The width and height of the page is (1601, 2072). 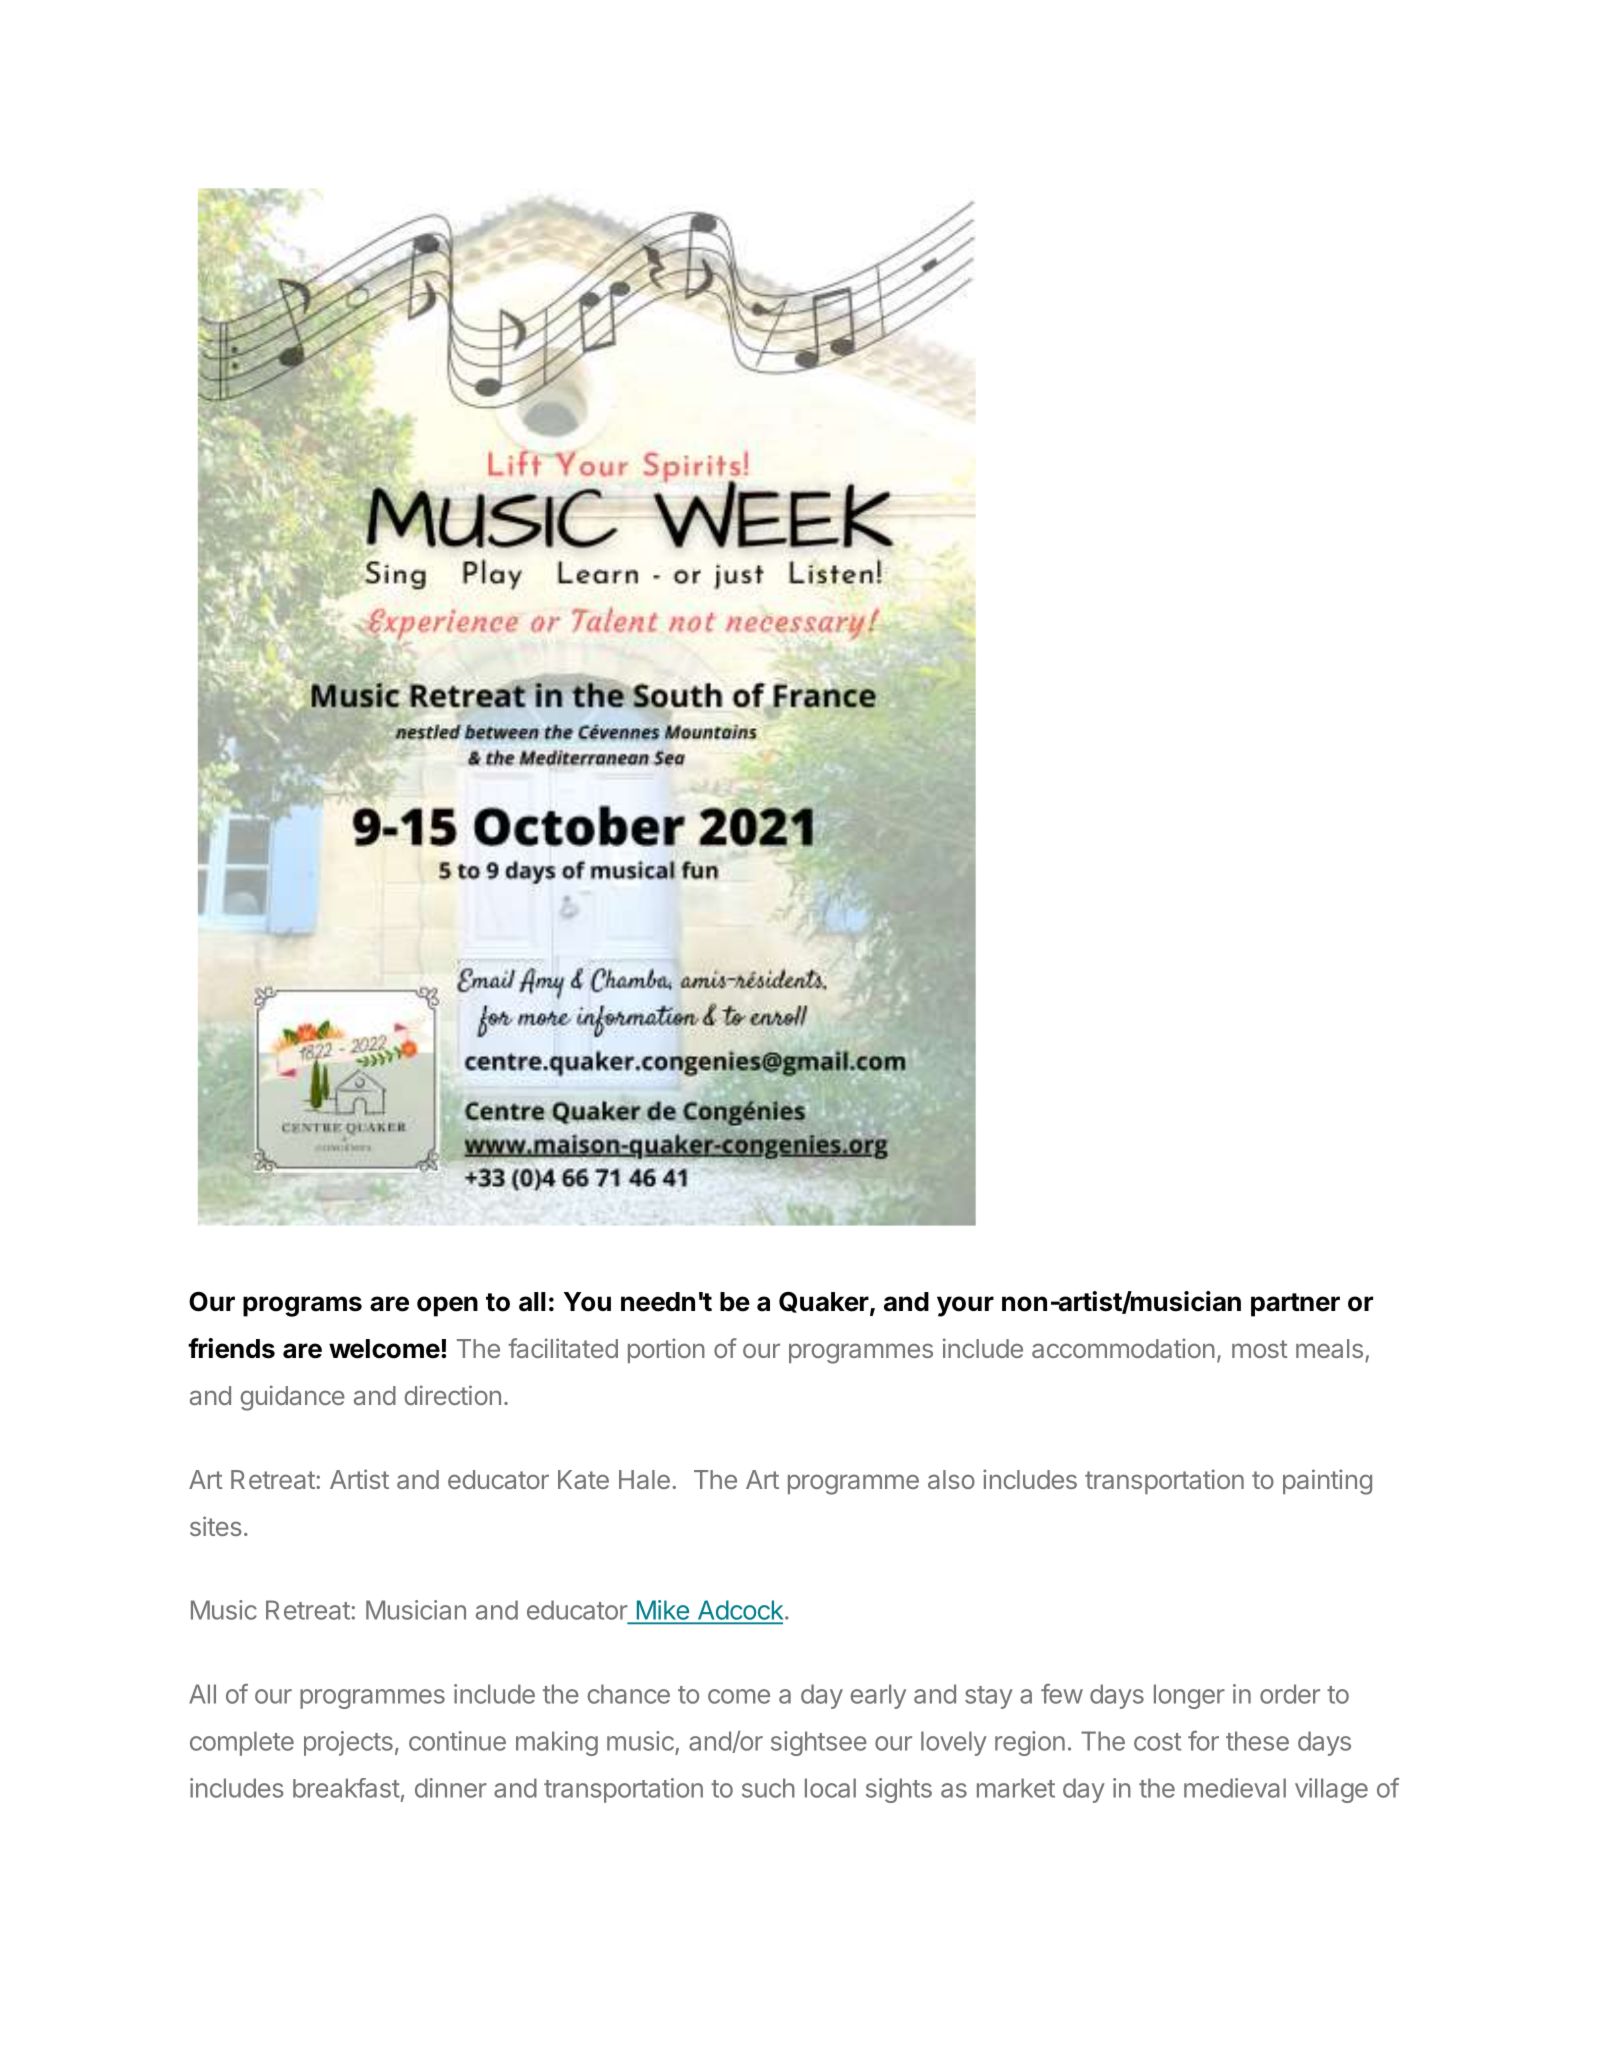 What do you see at coordinates (1235, 1788) in the page?
I see `medieval` at bounding box center [1235, 1788].
